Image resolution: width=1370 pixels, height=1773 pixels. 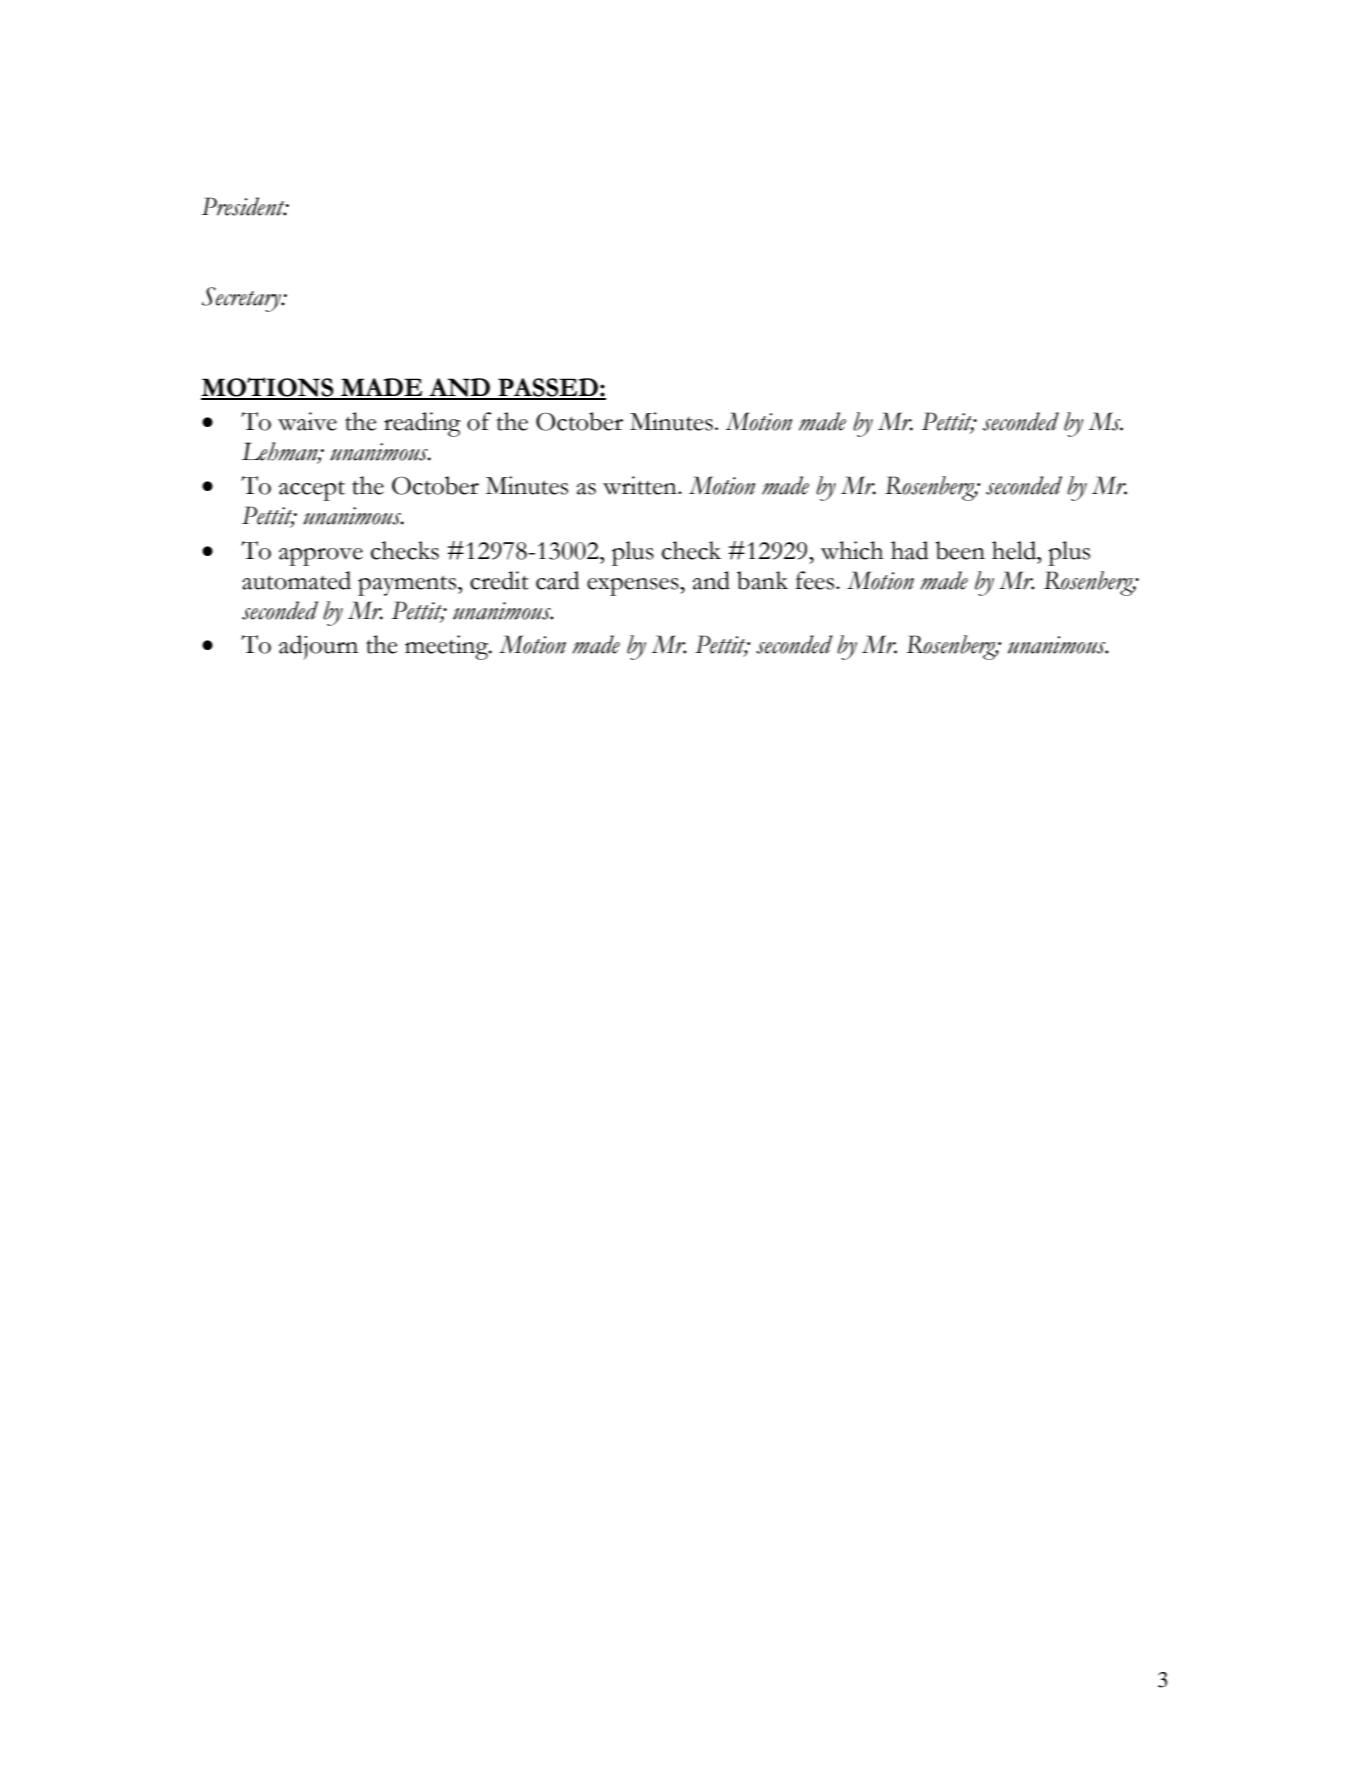 What do you see at coordinates (816, 580) in the document?
I see `fees` at bounding box center [816, 580].
